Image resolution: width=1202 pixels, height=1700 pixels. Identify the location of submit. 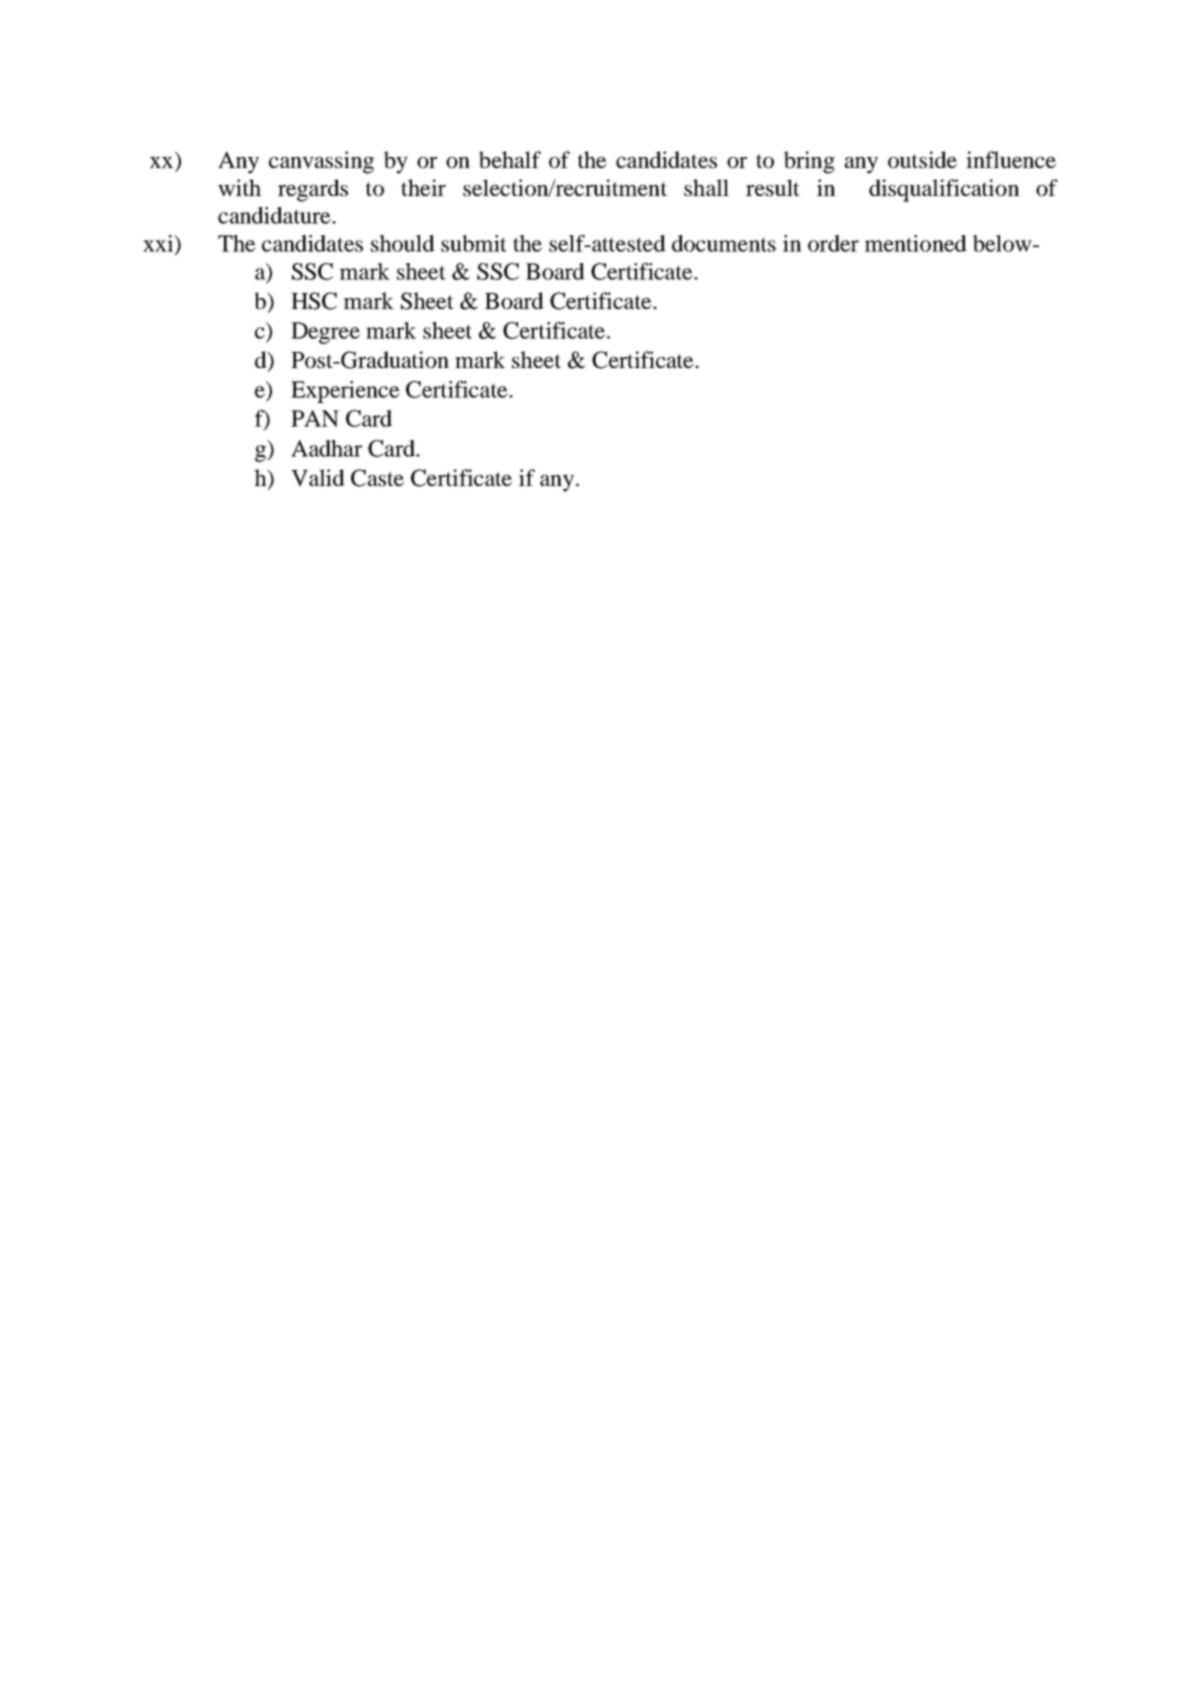
(474, 243).
